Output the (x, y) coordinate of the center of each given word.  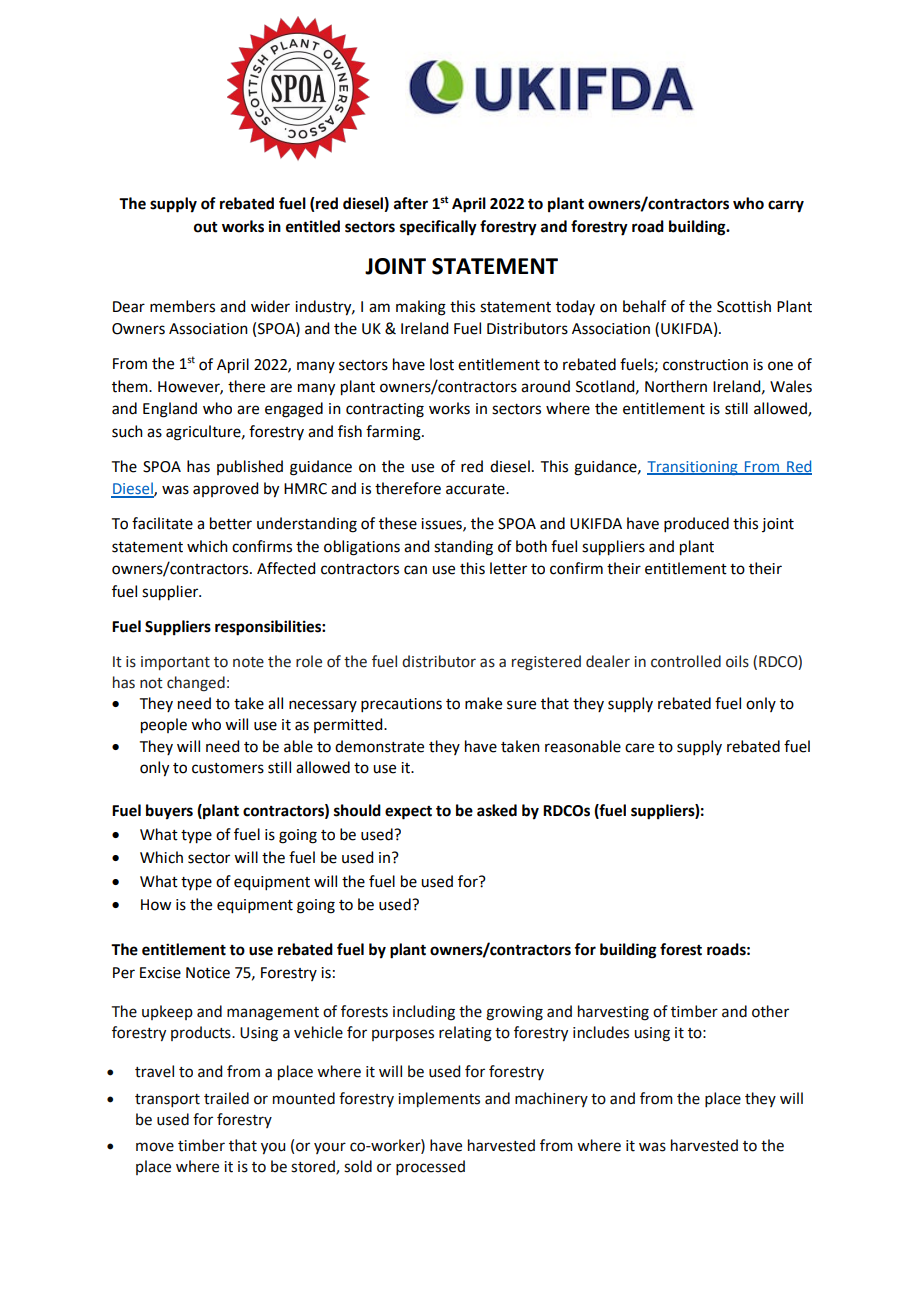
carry (786, 206)
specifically (438, 228)
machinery (551, 1099)
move (155, 1147)
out (206, 227)
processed (430, 1167)
